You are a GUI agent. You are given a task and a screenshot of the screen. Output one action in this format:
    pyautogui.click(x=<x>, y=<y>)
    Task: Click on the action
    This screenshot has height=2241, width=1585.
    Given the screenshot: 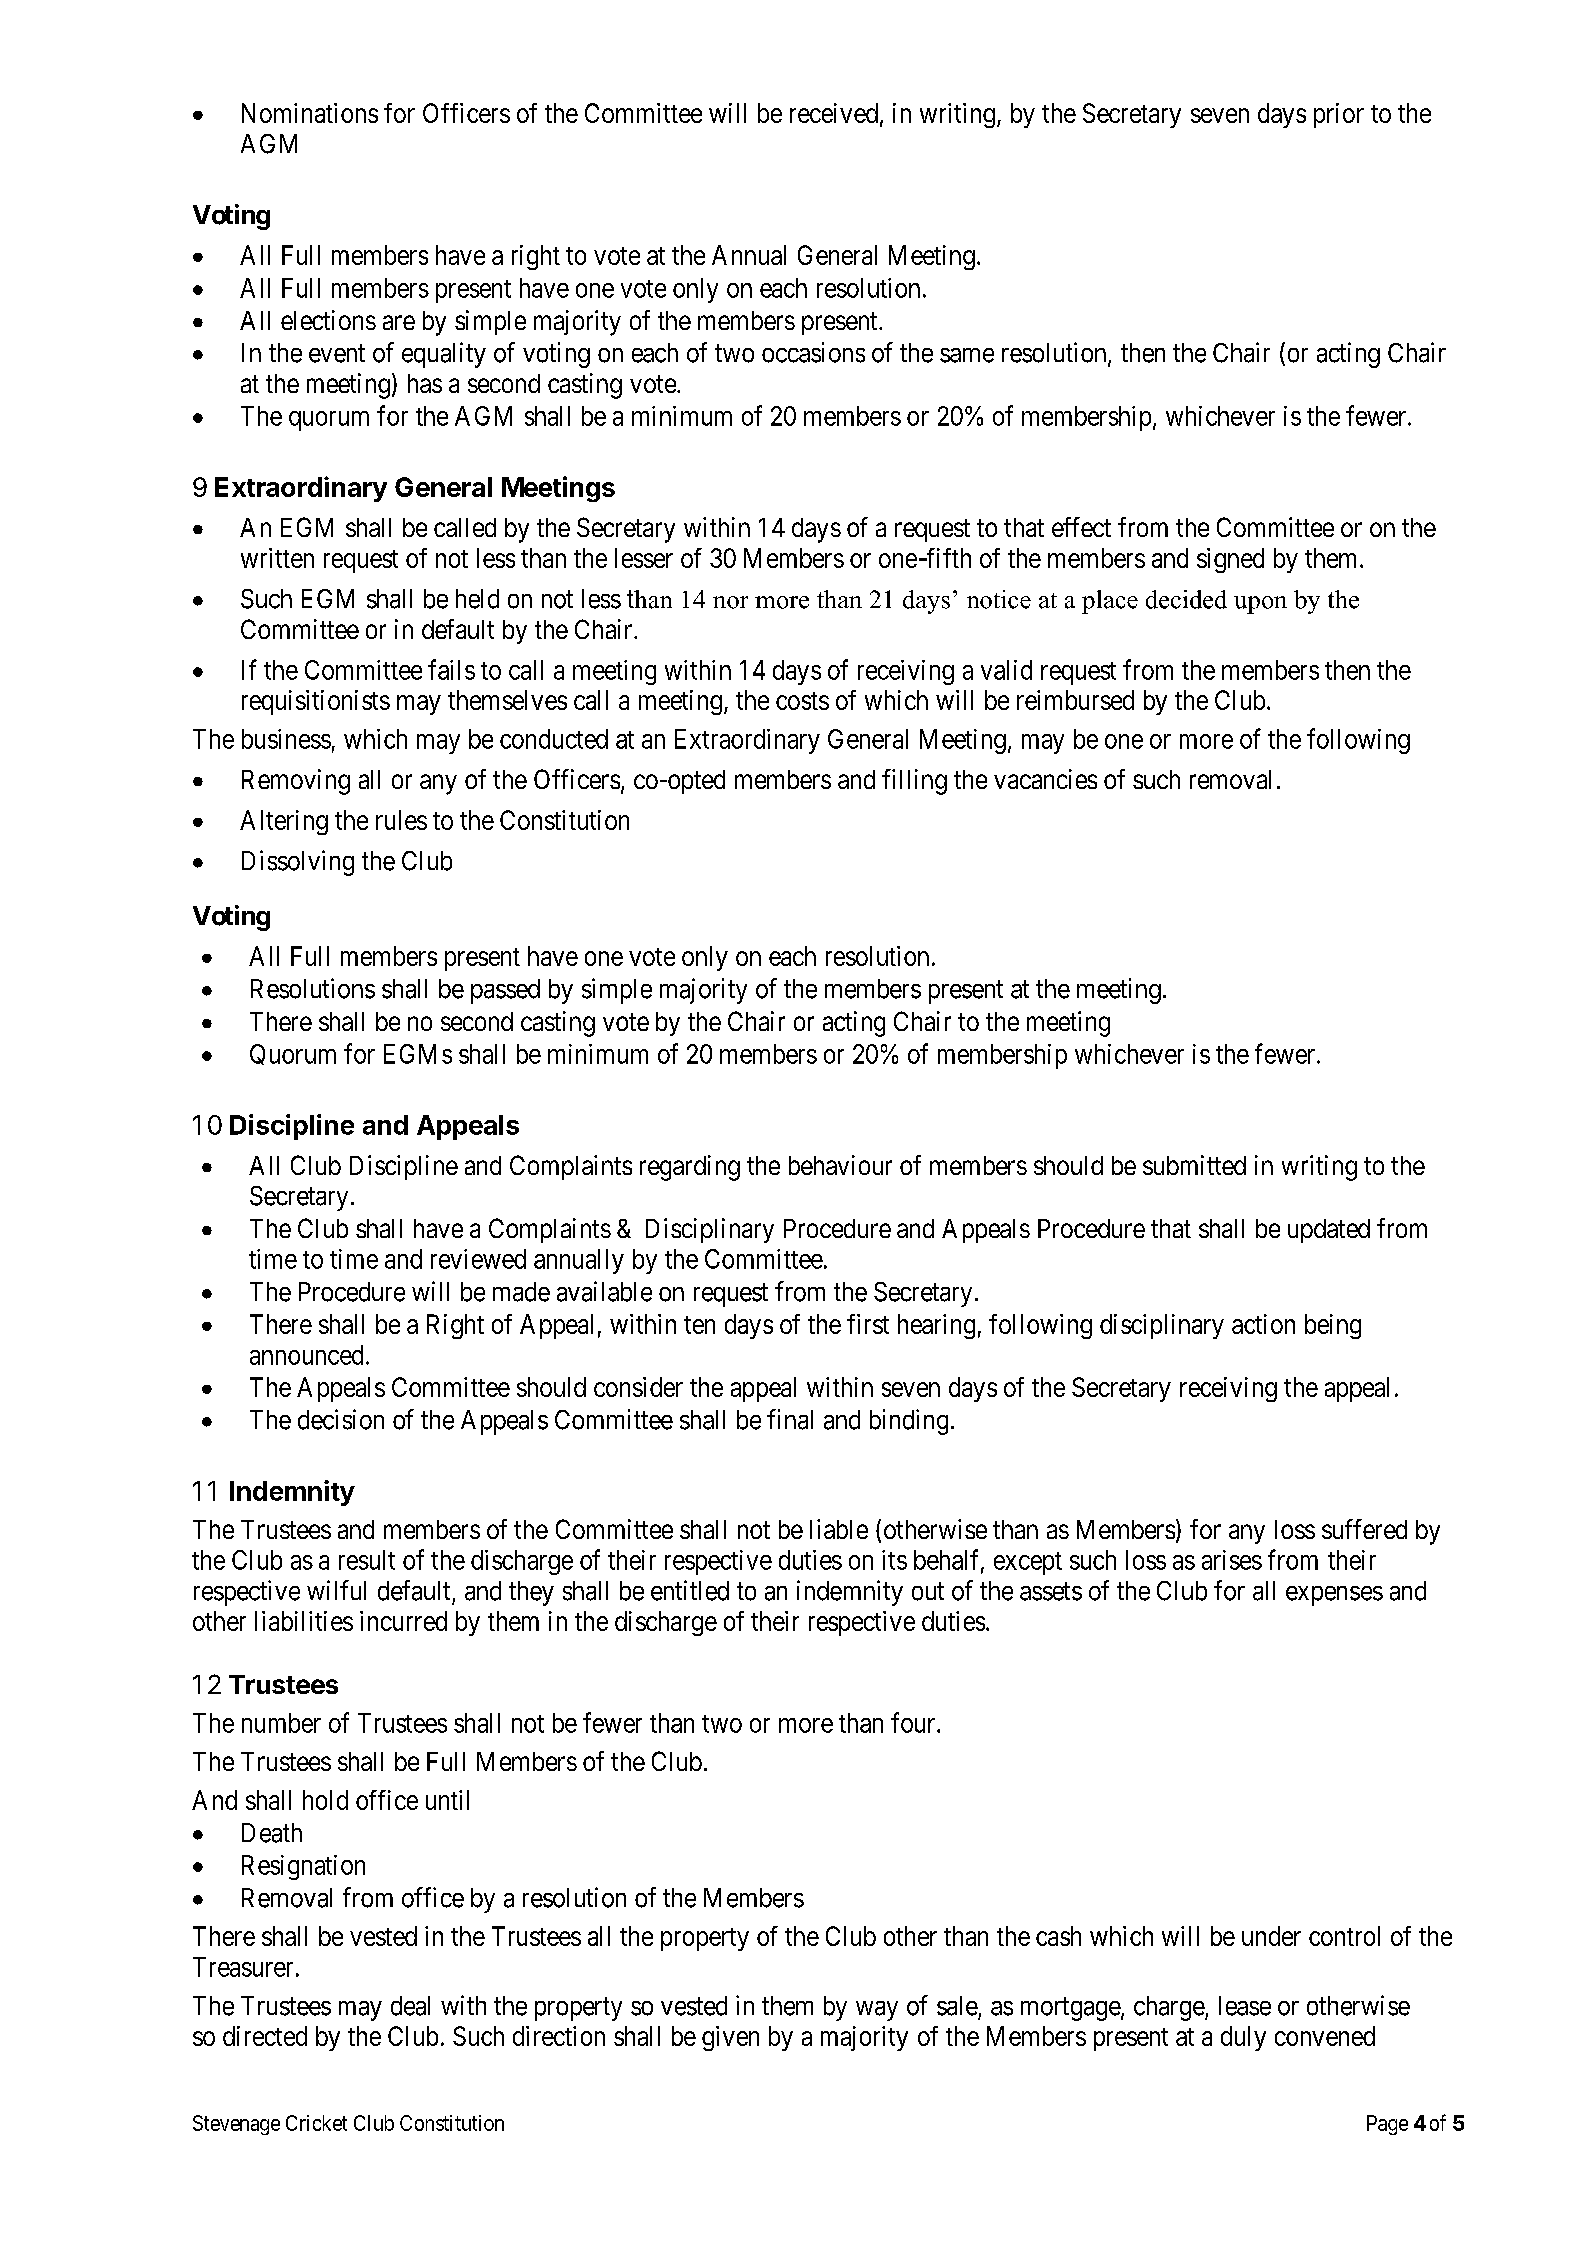 What is the action you would take?
    pyautogui.click(x=1263, y=1324)
